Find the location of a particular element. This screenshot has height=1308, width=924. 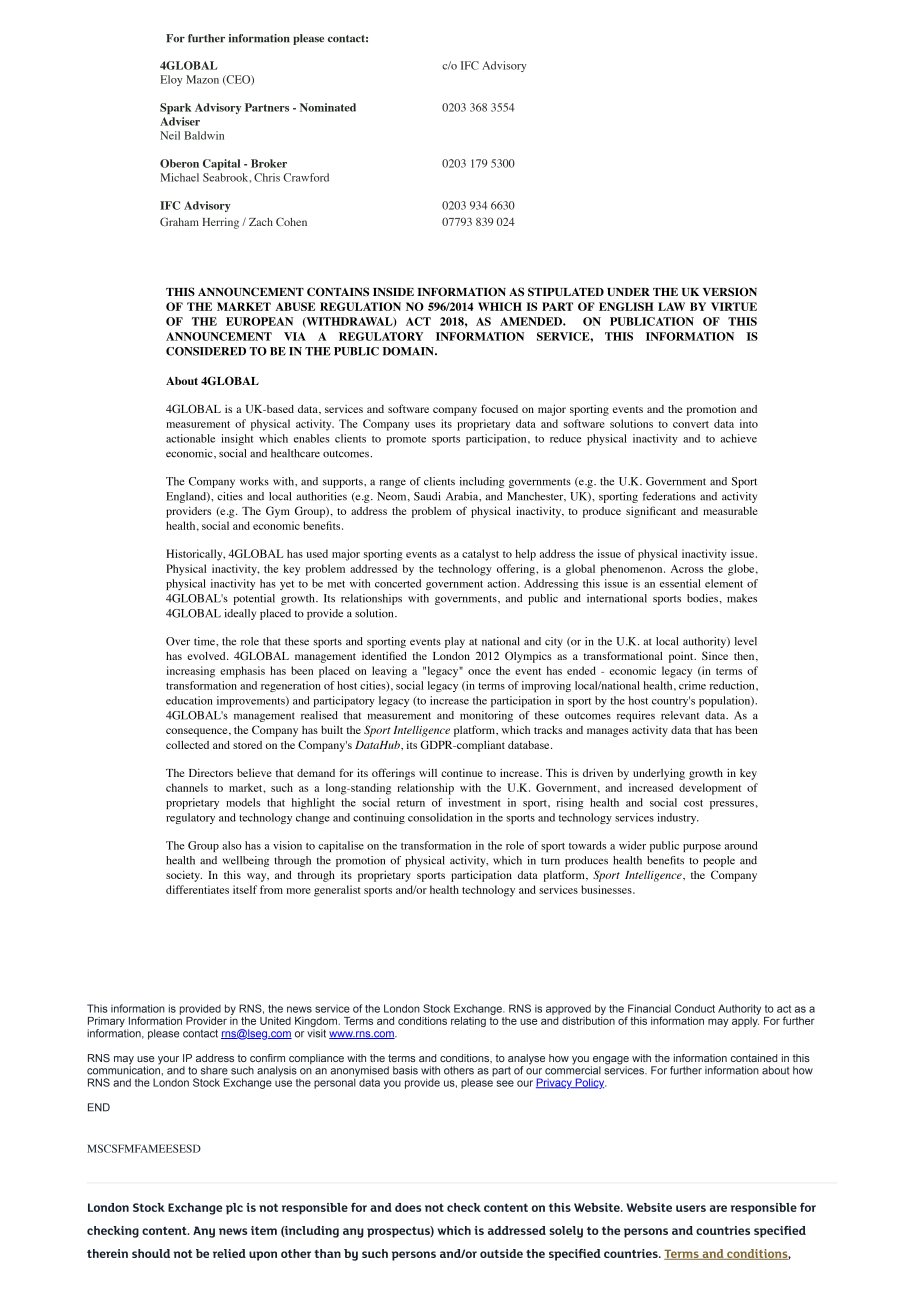

Nominated is located at coordinates (328, 107).
